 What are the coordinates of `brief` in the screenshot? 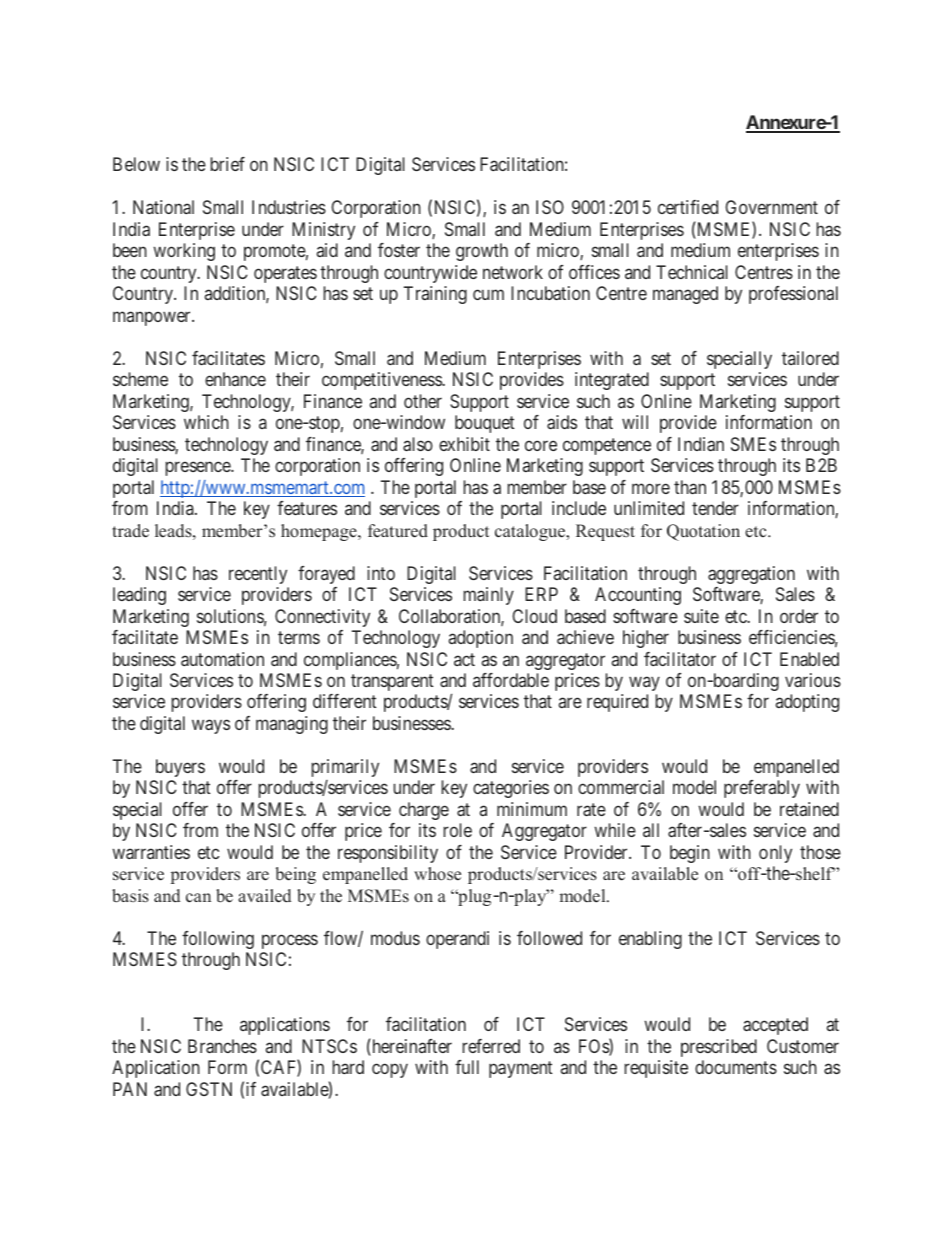 It's located at (228, 164).
